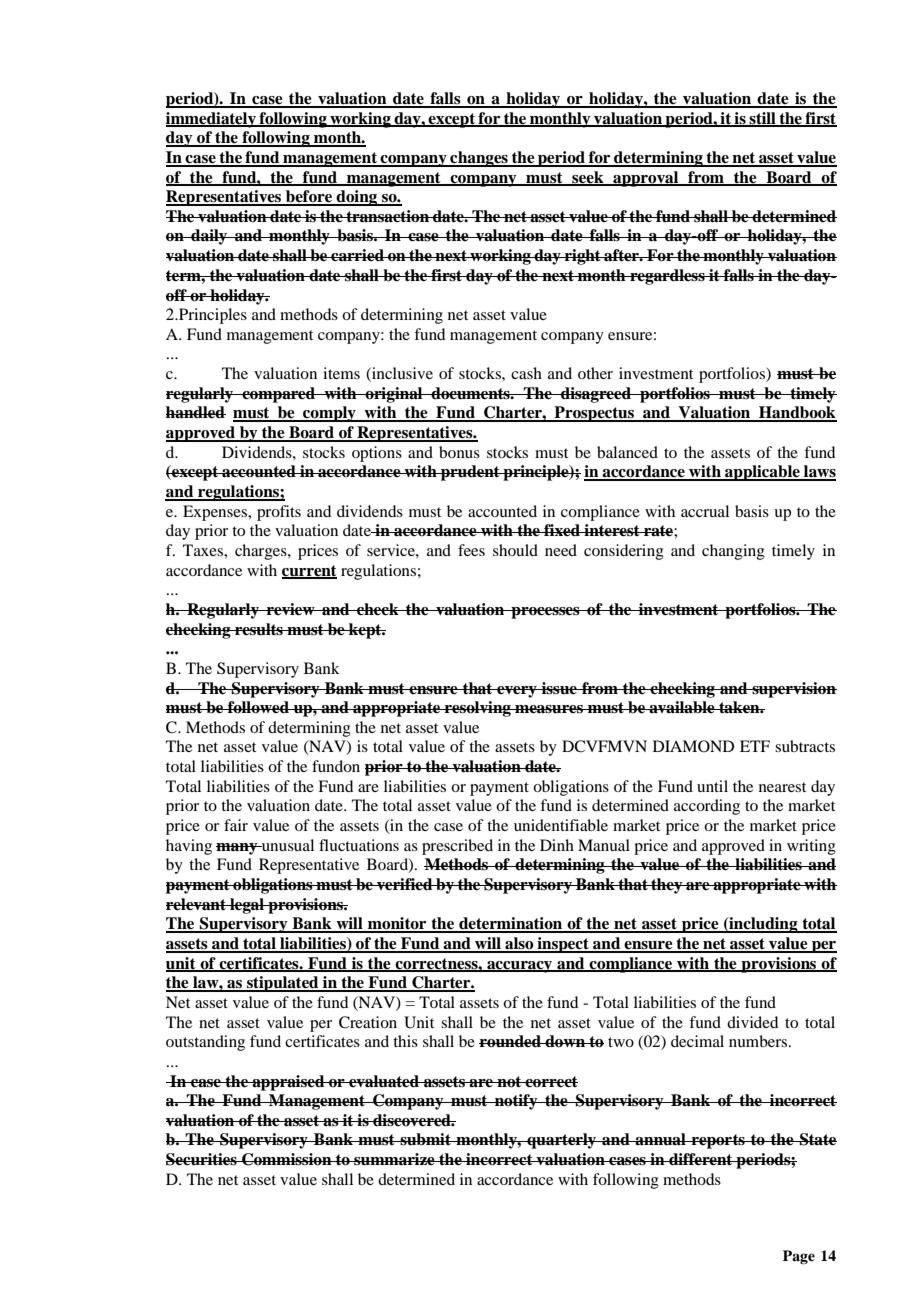 The width and height of the screenshot is (924, 1308). Describe the element at coordinates (259, 707) in the screenshot. I see `followed` at that location.
